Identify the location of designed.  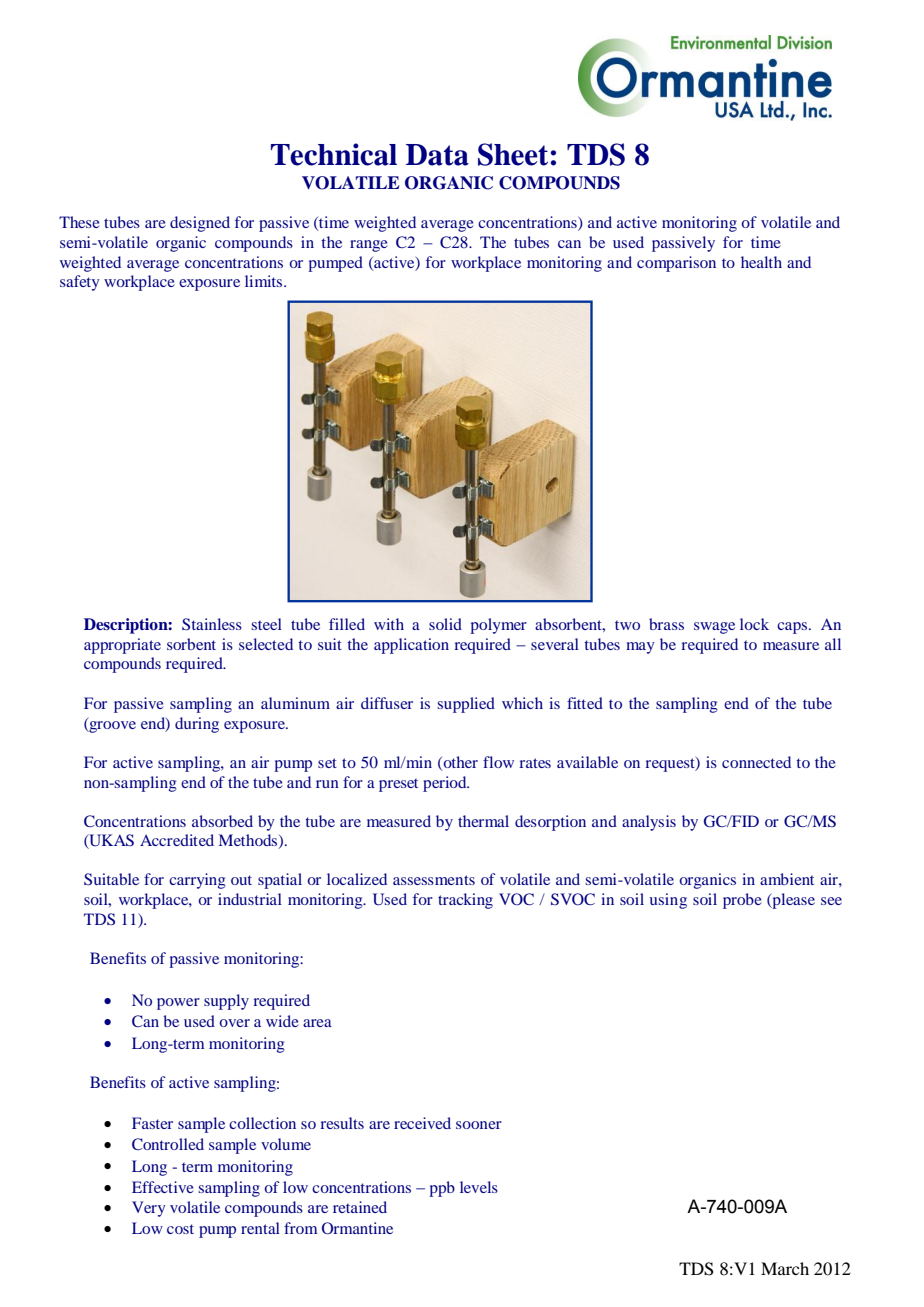
(200, 224).
